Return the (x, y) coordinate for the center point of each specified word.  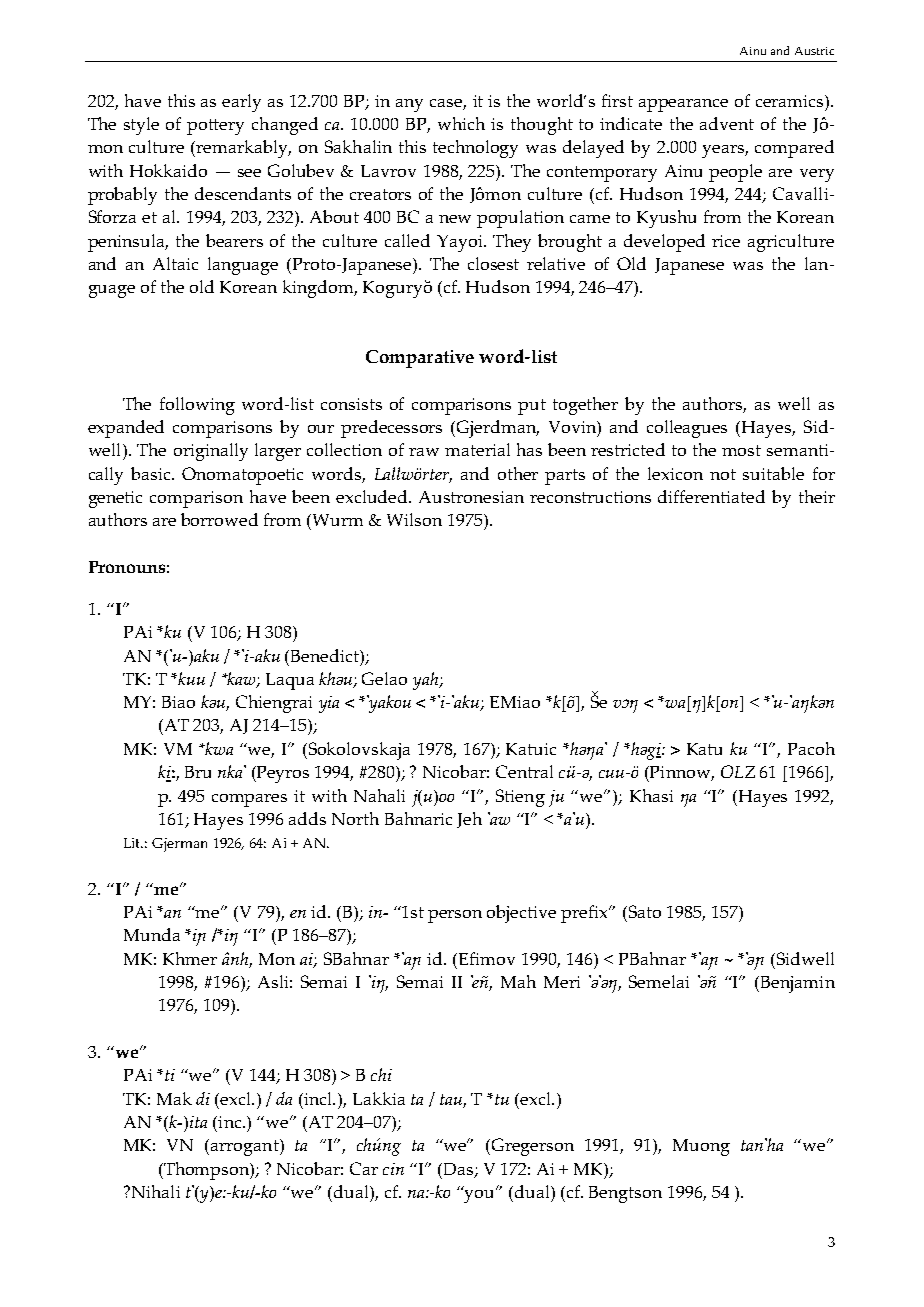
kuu (190, 678)
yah (427, 681)
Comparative (420, 359)
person (455, 916)
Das (458, 1170)
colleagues (687, 429)
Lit (133, 843)
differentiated (711, 496)
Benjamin (796, 984)
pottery (215, 127)
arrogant (246, 1147)
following (197, 406)
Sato (643, 911)
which (461, 123)
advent (727, 123)
